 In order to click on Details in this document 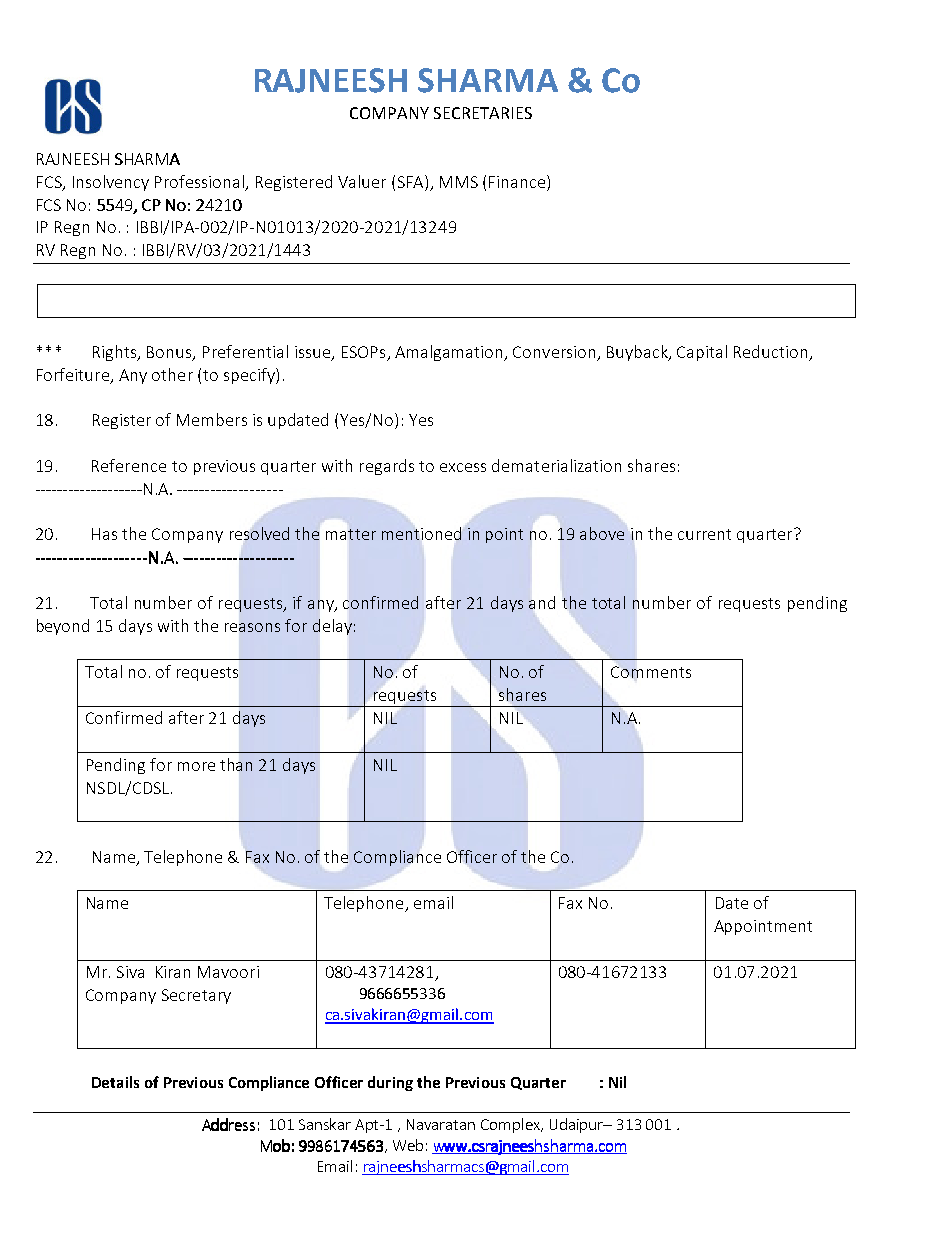, I will do `click(115, 1082)`.
